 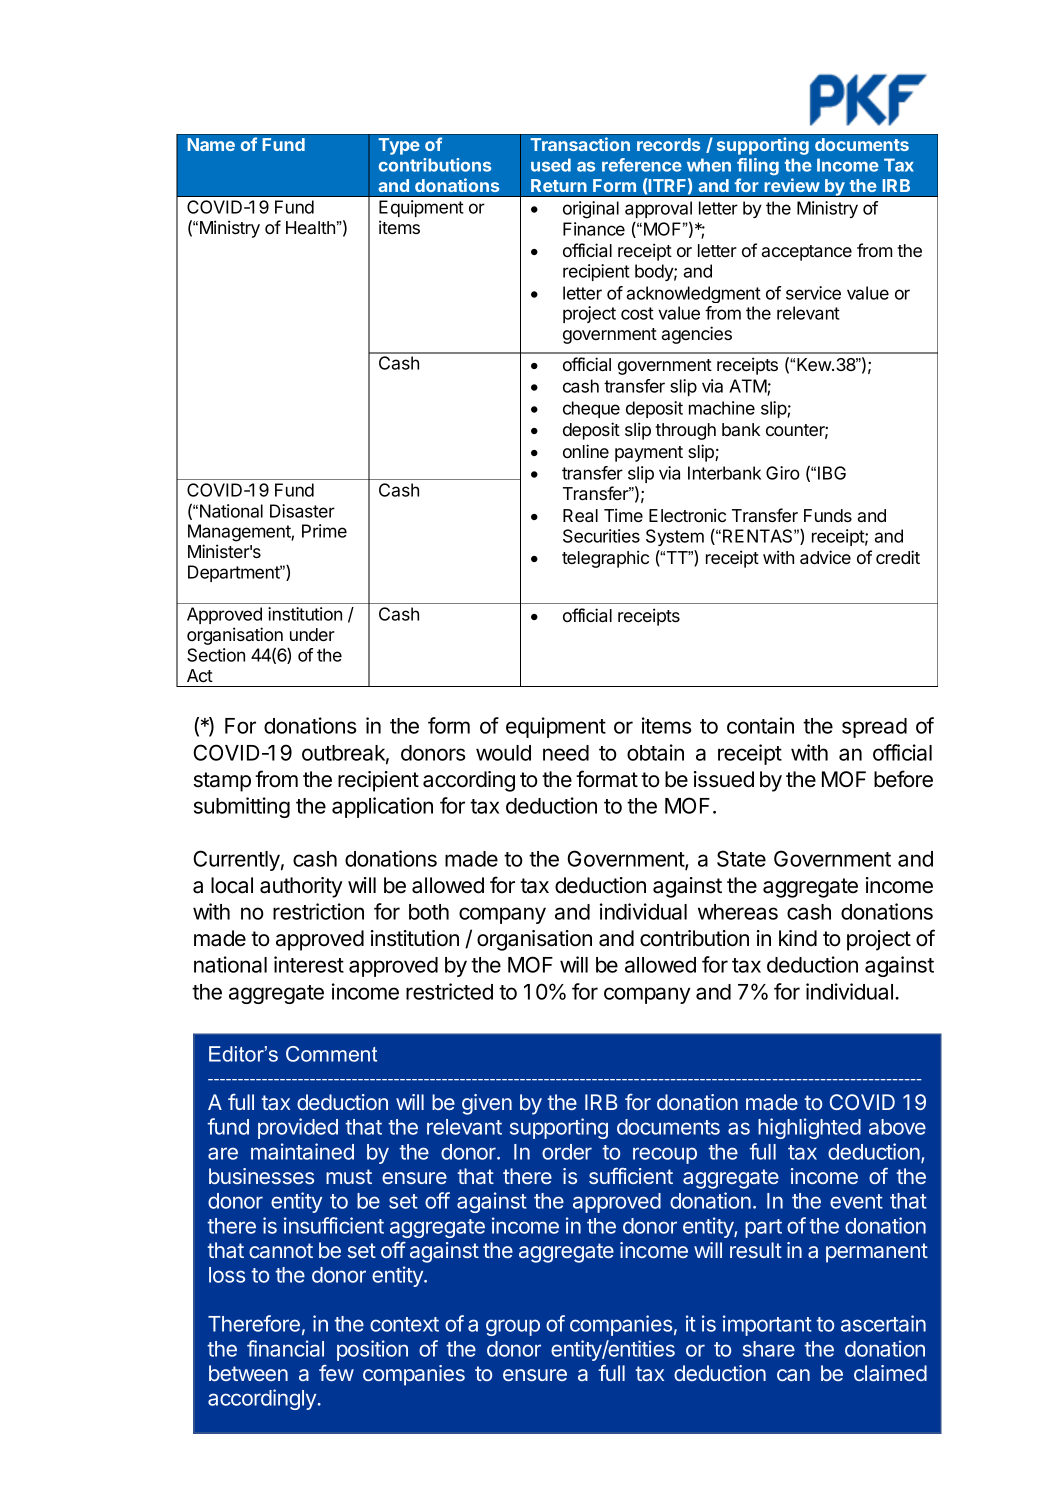 What do you see at coordinates (559, 185) in the page?
I see `Return` at bounding box center [559, 185].
